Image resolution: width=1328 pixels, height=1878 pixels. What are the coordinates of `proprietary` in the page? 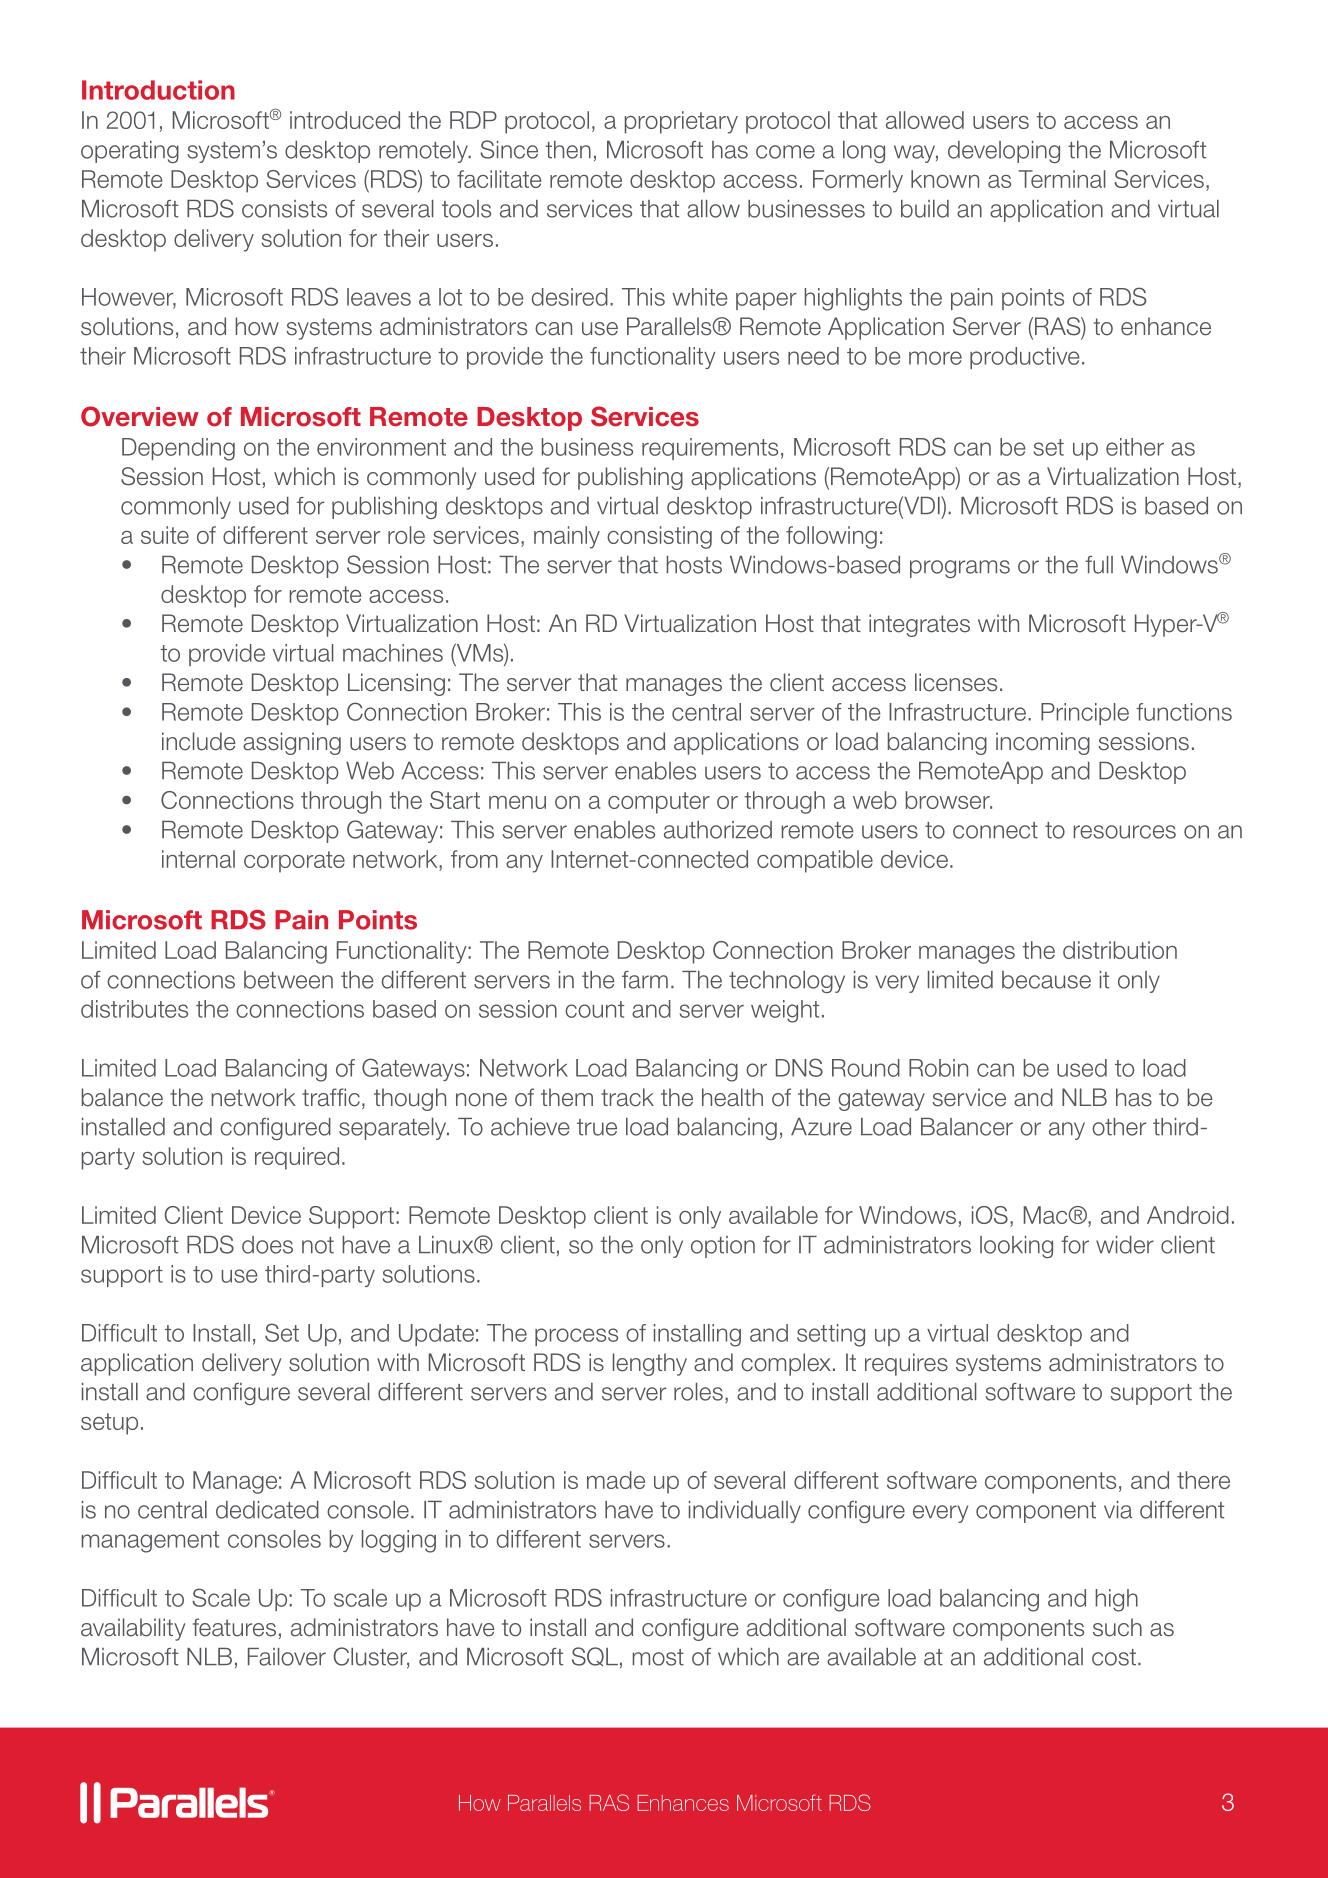 It's located at (681, 122).
